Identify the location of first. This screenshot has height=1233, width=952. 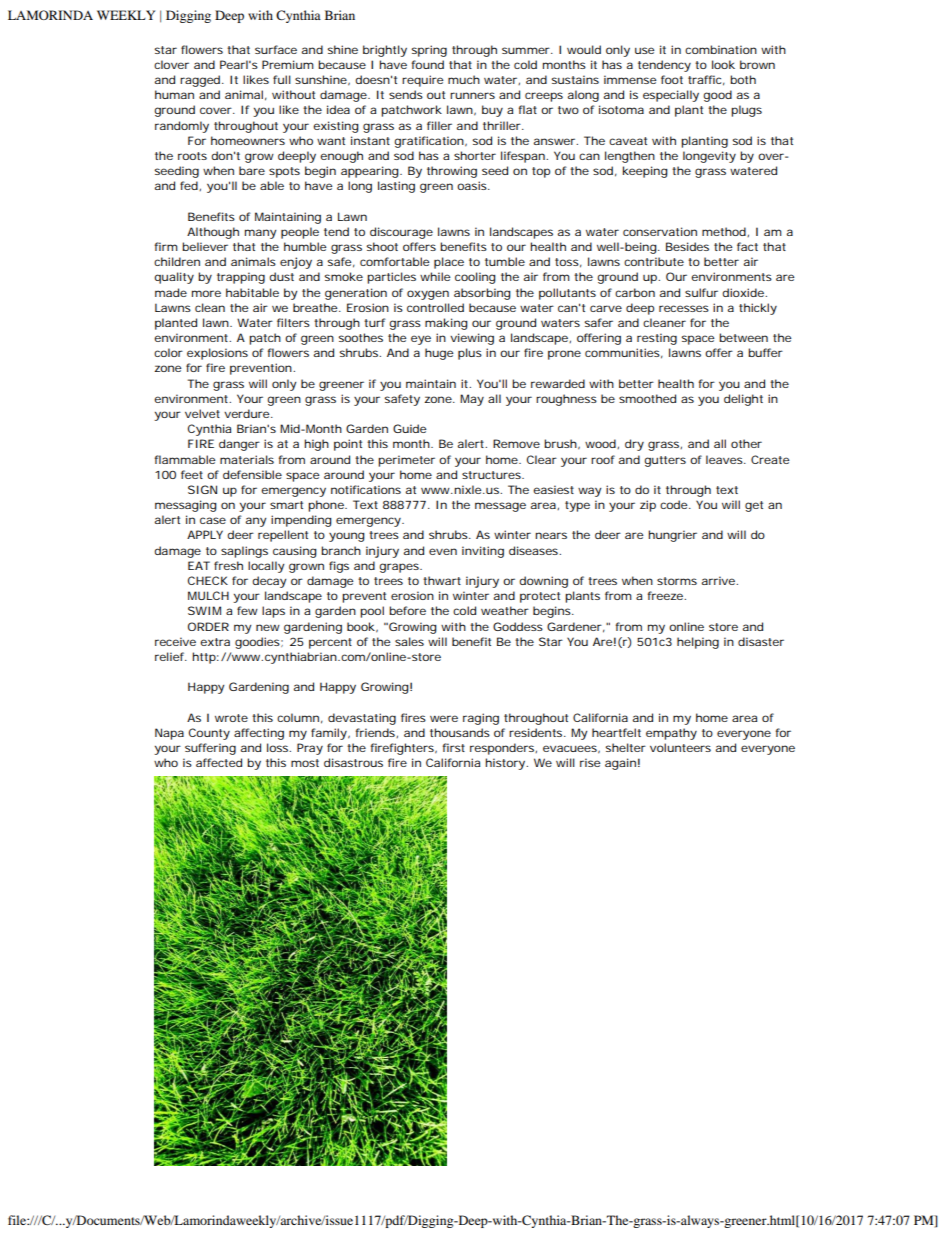
(454, 747).
